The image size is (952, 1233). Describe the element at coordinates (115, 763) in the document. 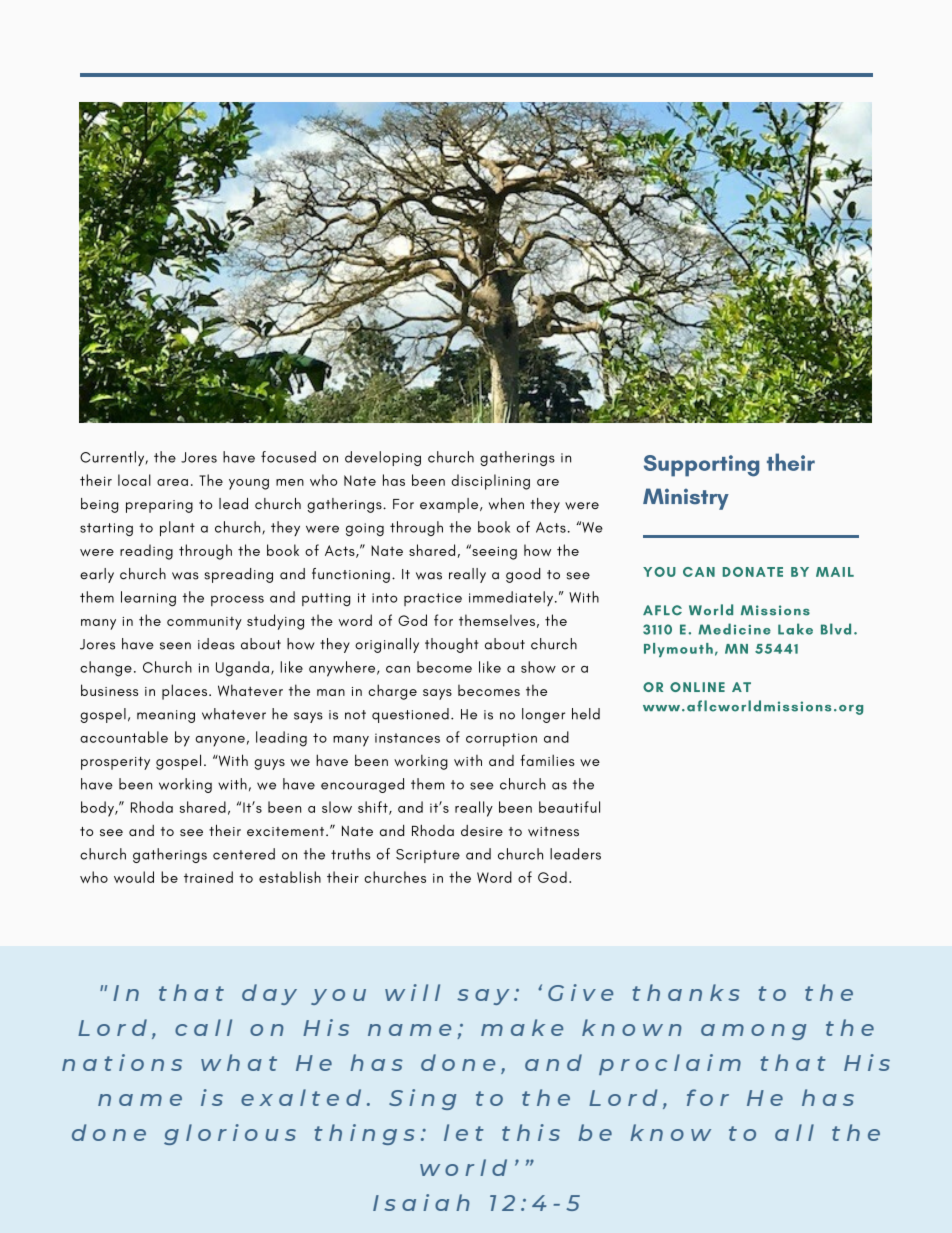

I see `prosperity` at that location.
